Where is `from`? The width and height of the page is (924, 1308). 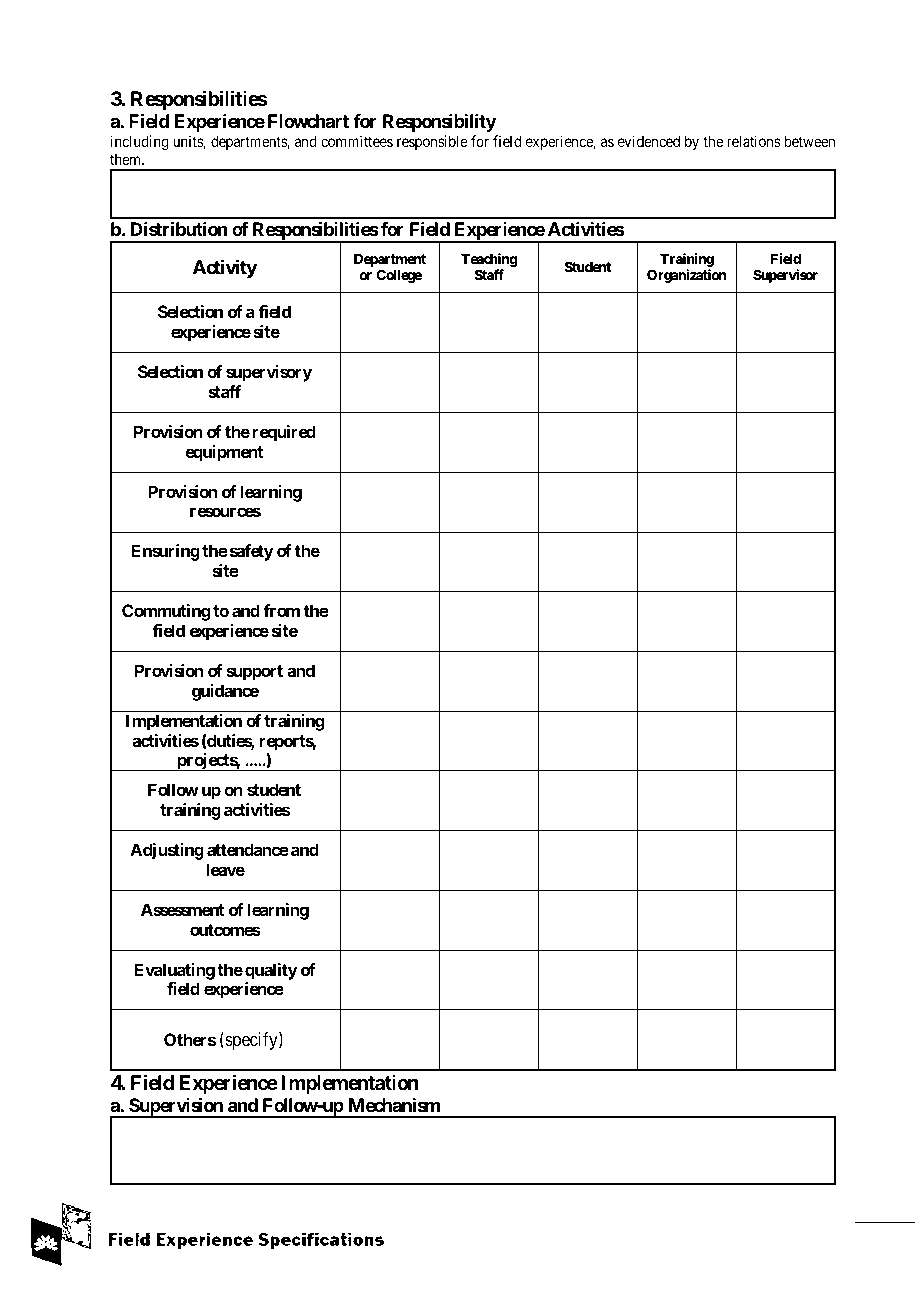
from is located at coordinates (281, 610).
